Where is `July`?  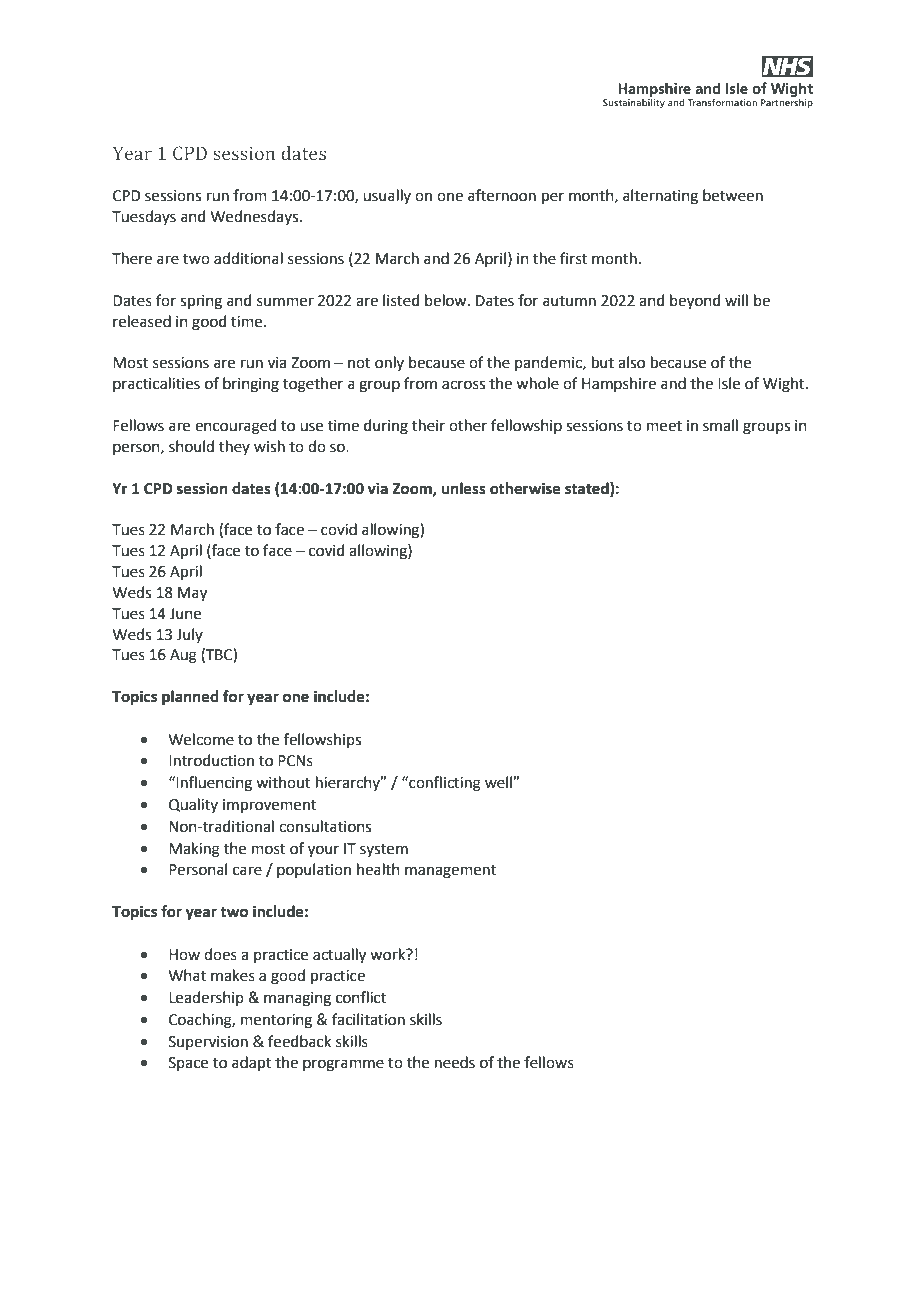
July is located at coordinates (189, 635).
